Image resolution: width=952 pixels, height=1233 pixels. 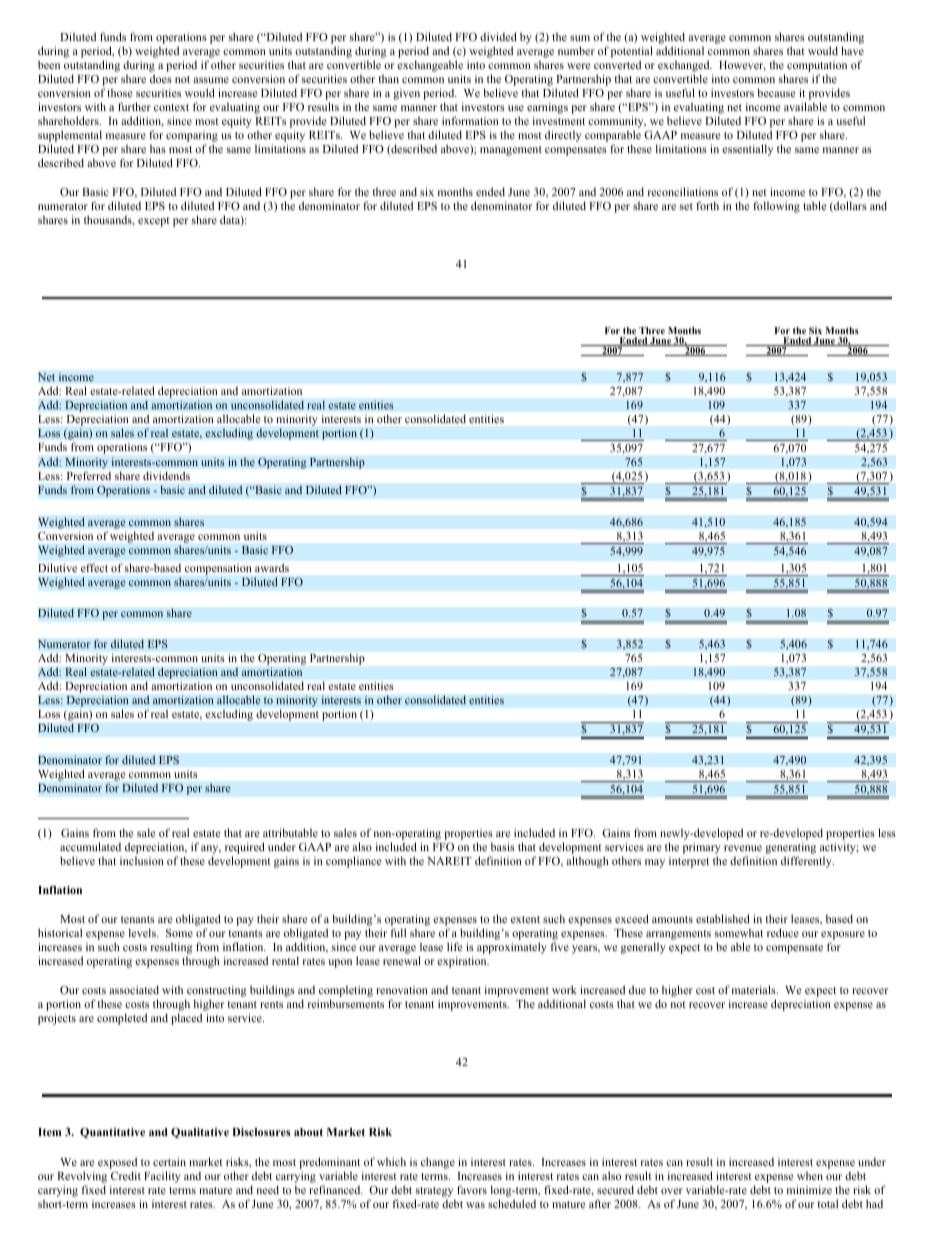 I want to click on does, so click(x=161, y=78).
